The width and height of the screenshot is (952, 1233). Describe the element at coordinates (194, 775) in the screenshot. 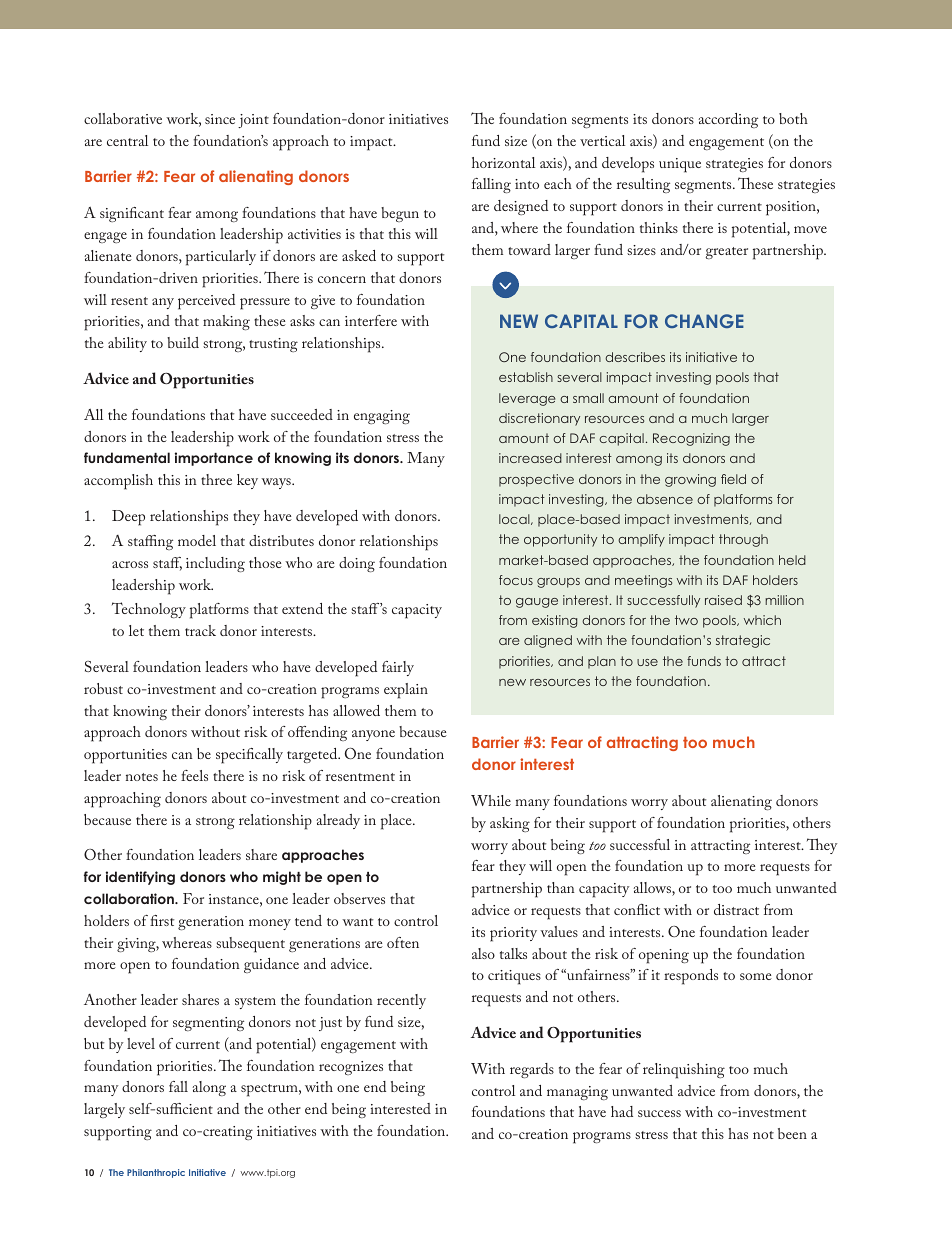

I see `feels` at that location.
